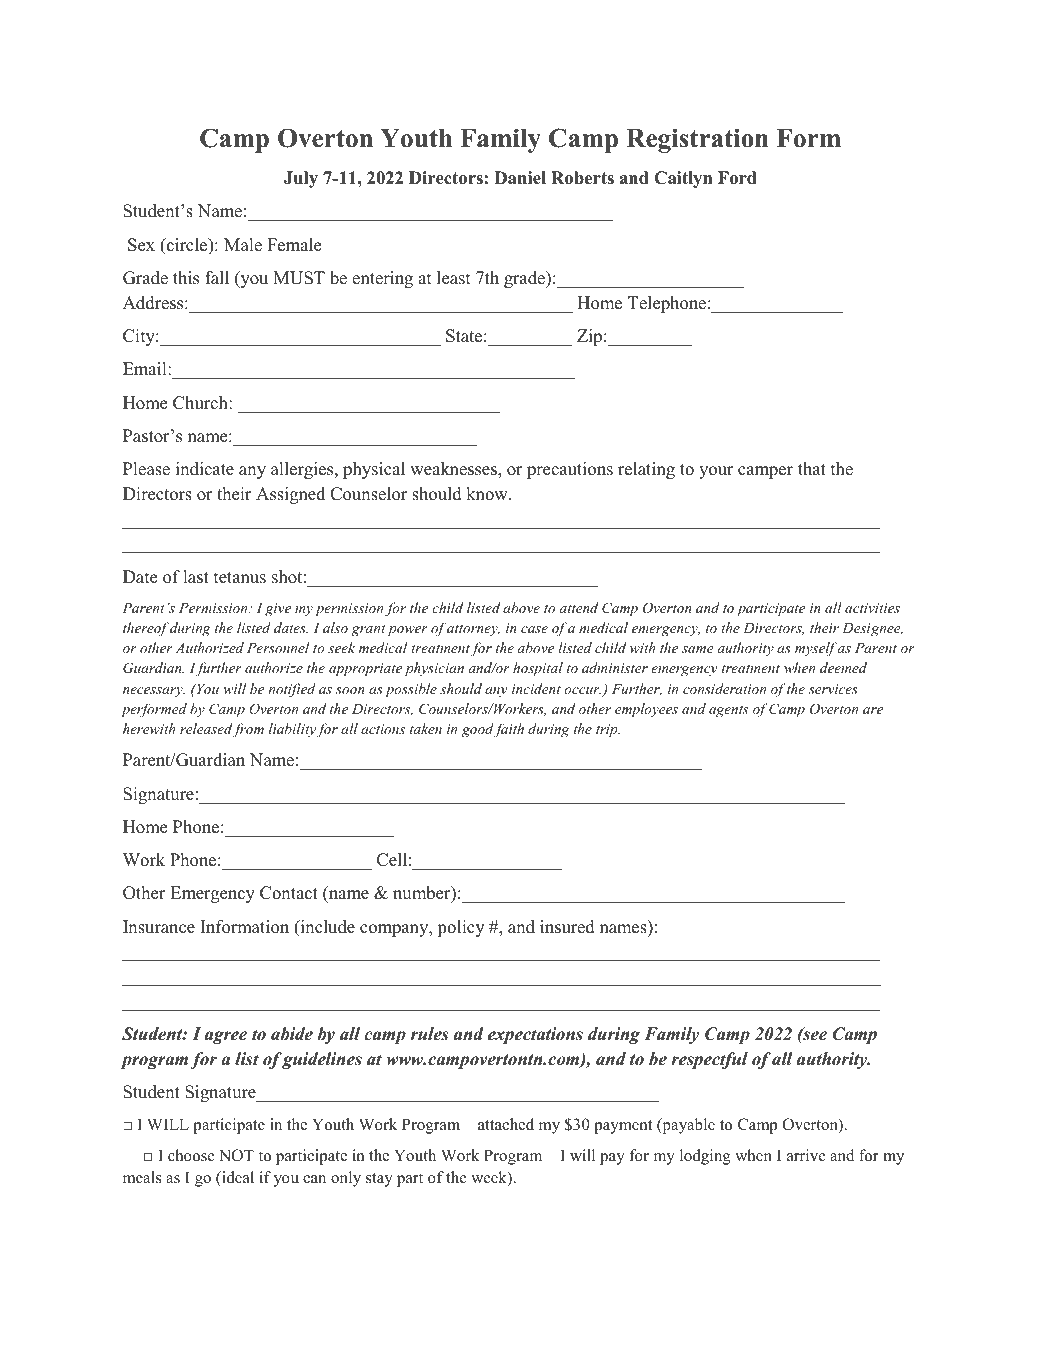  Describe the element at coordinates (737, 178) in the screenshot. I see `Ford` at that location.
